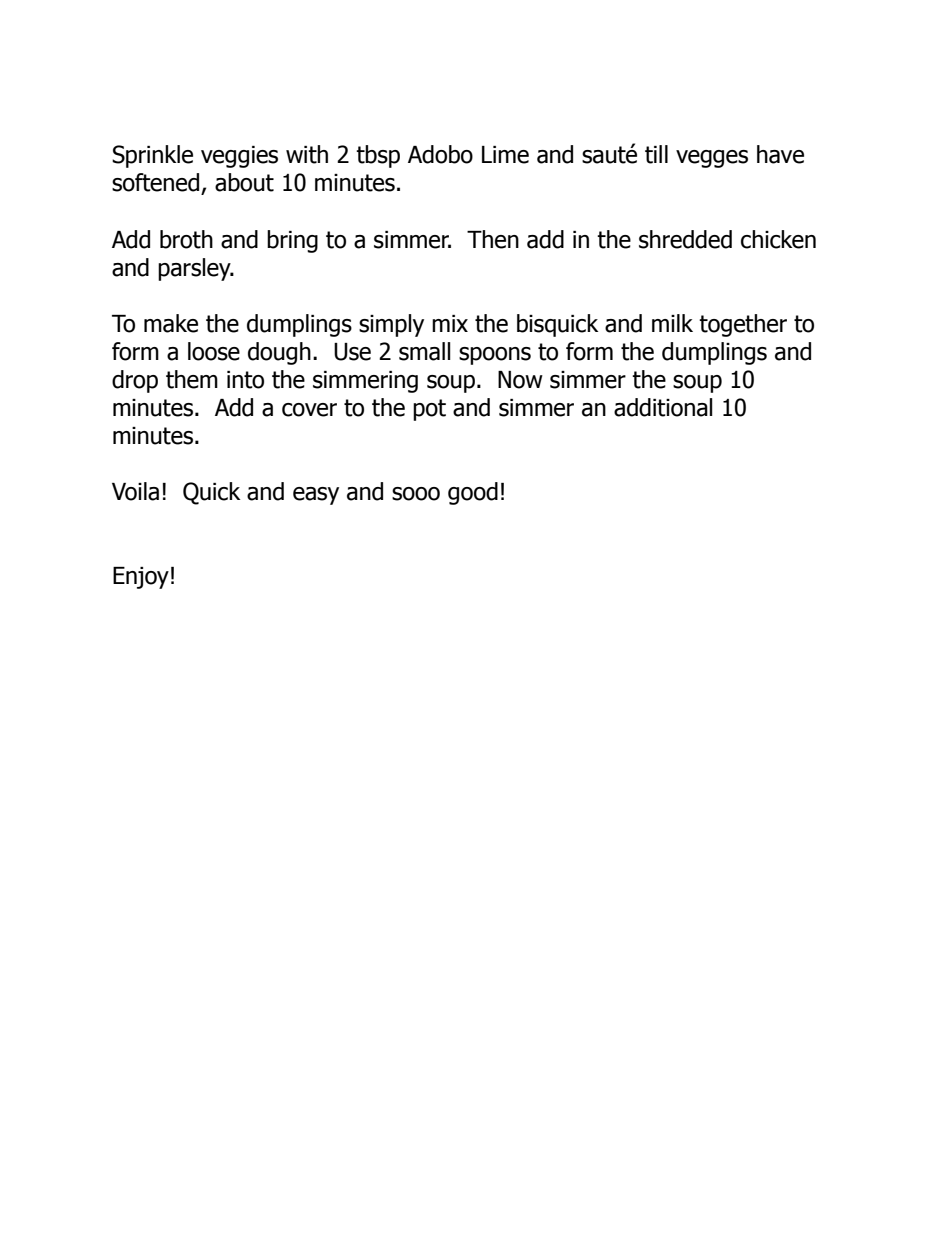 The height and width of the page is (1233, 952). Describe the element at coordinates (656, 154) in the page. I see `till` at that location.
